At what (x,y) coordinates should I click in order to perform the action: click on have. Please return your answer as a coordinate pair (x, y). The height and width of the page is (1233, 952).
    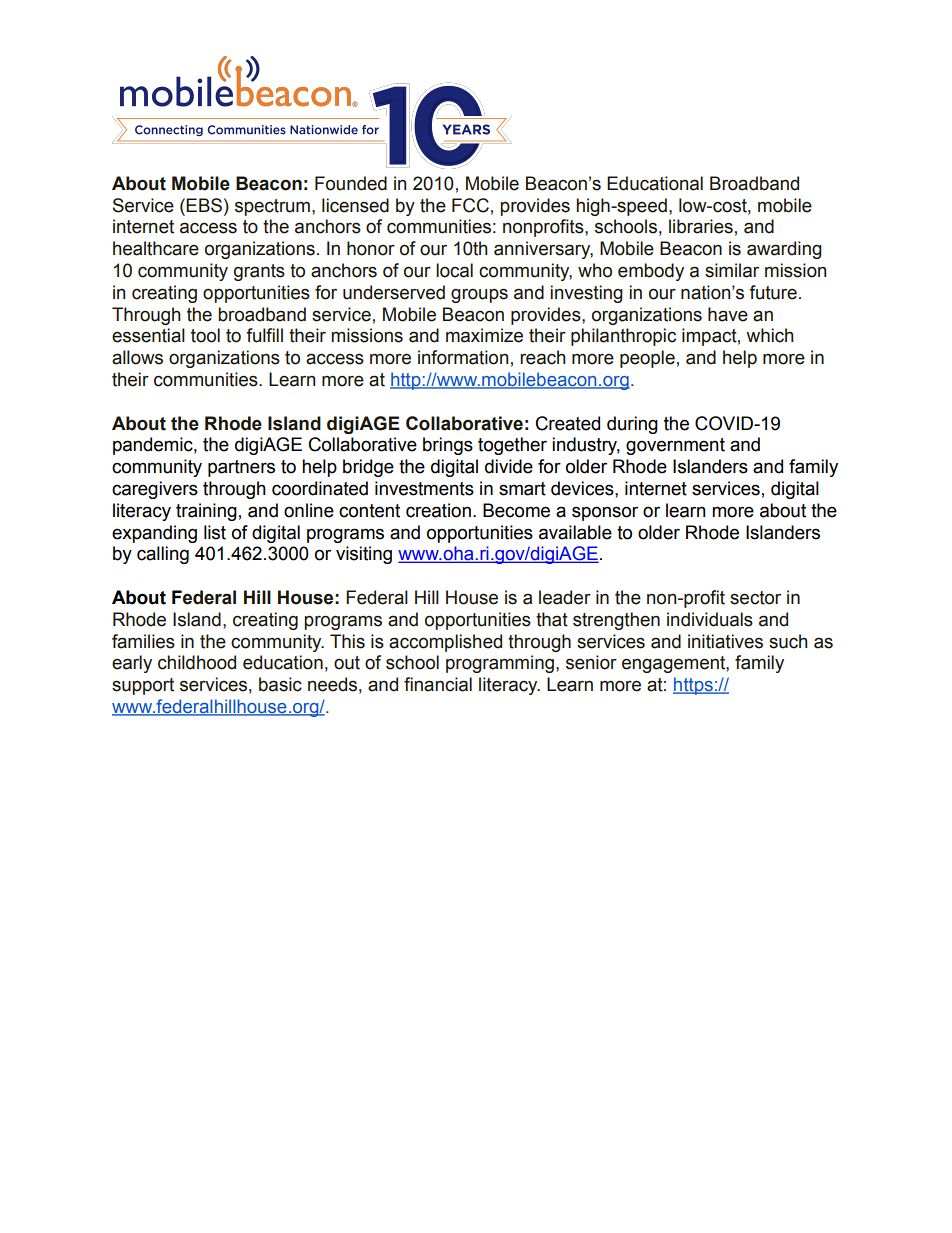
    Looking at the image, I should click on (728, 314).
